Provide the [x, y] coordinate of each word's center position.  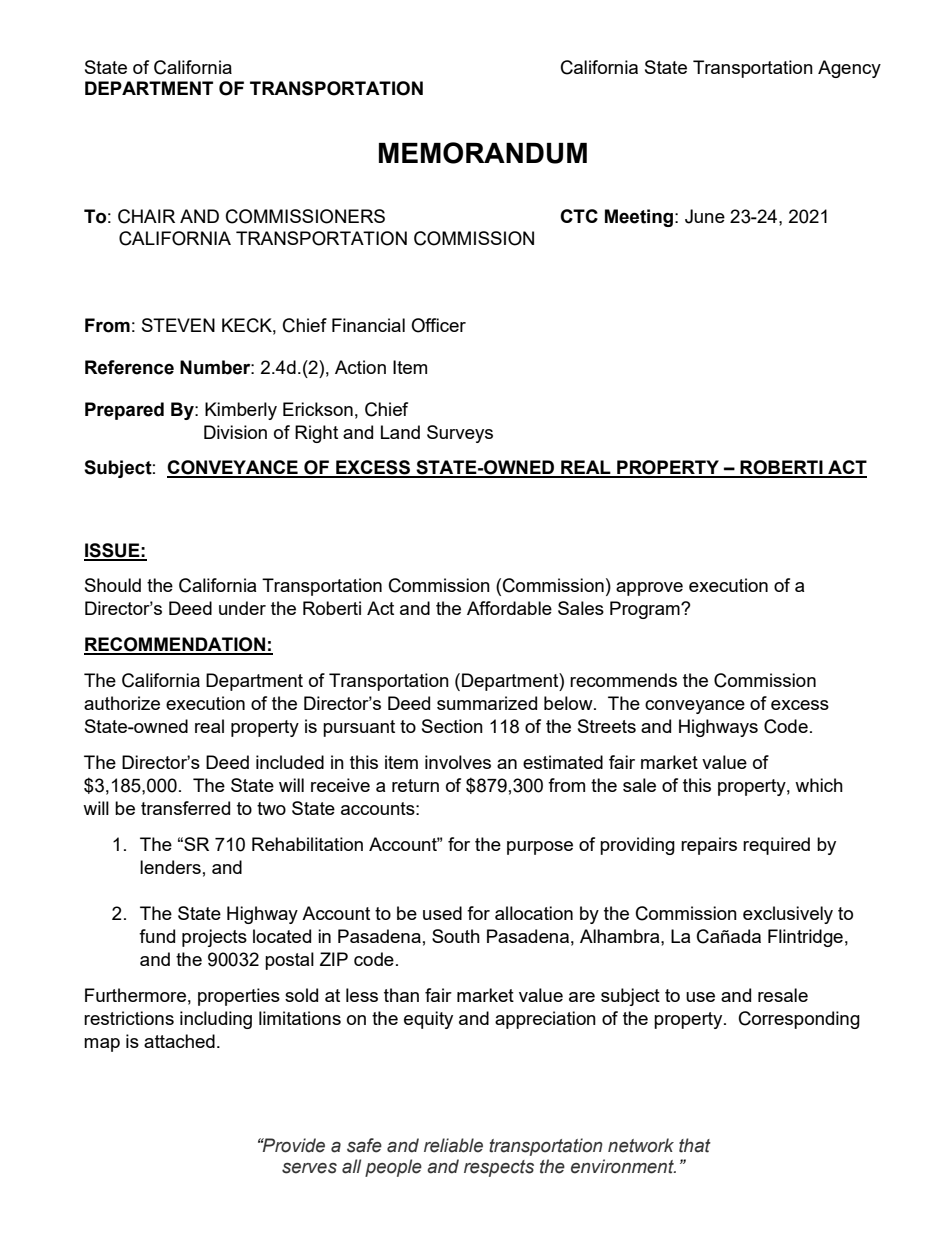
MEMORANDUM [483, 153]
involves [458, 762]
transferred [185, 808]
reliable [453, 1145]
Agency [849, 69]
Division [235, 432]
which [819, 785]
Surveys [460, 434]
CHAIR [146, 216]
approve [649, 589]
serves [309, 1168]
